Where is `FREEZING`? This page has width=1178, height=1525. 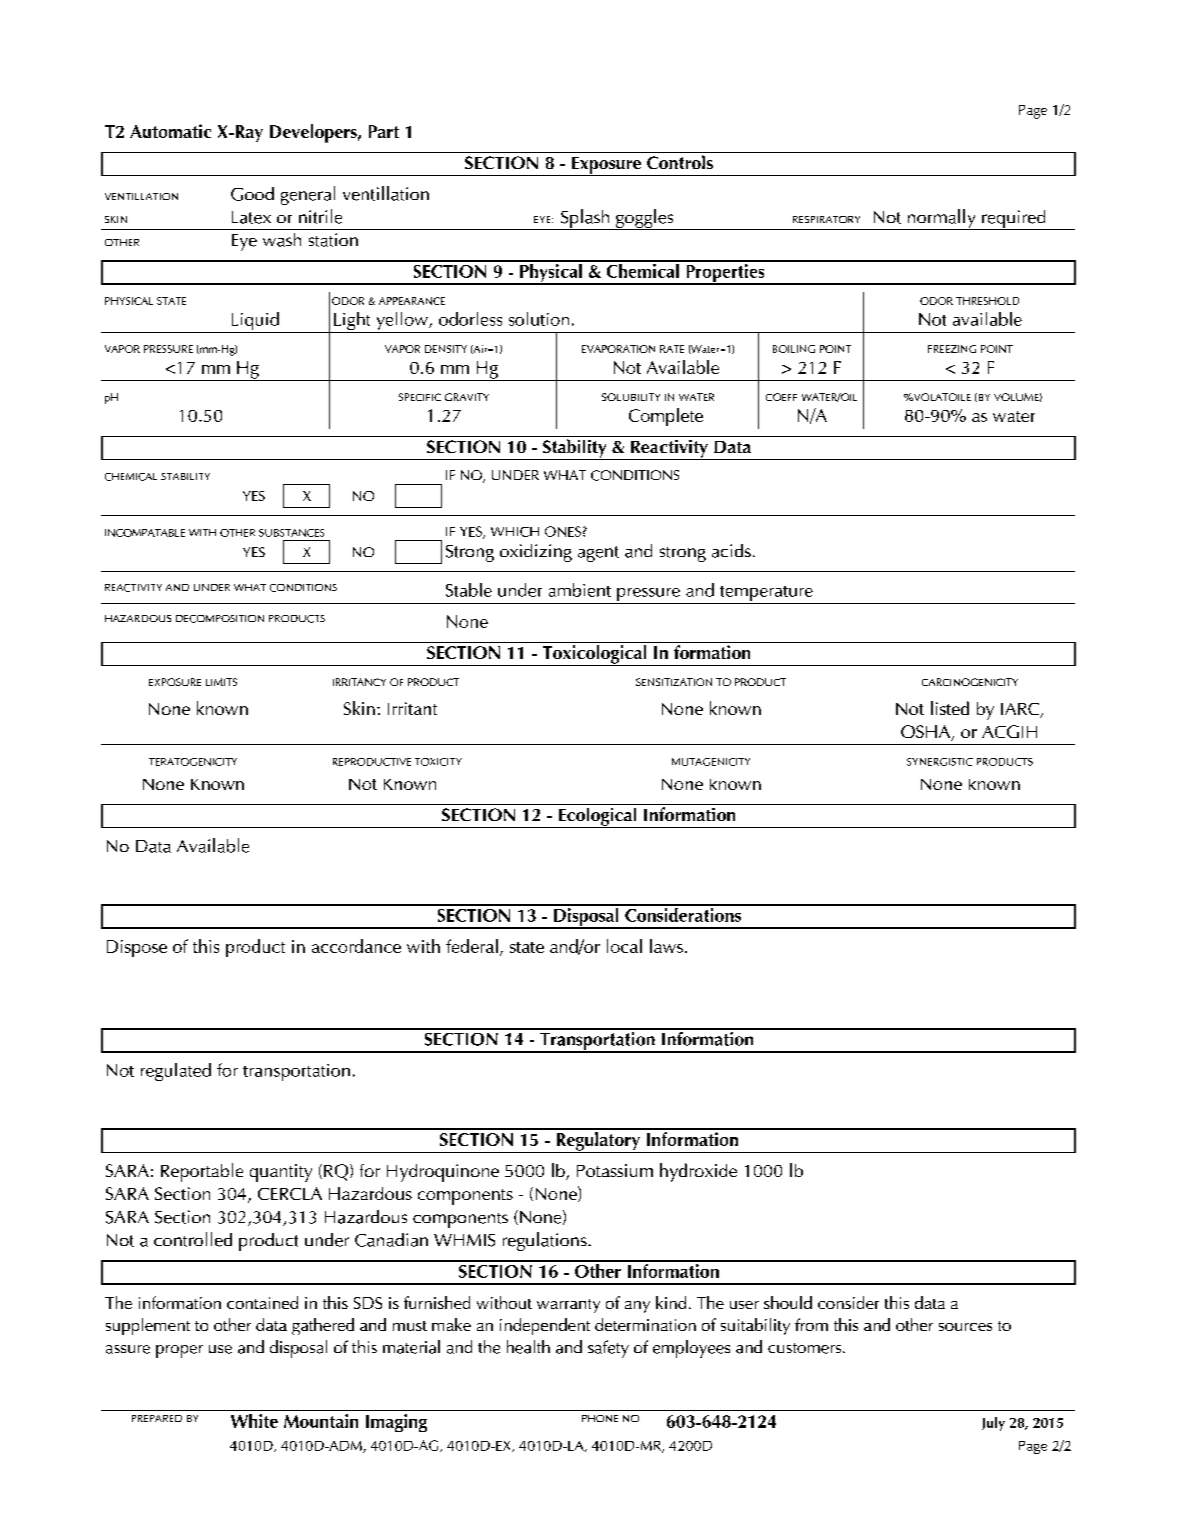 FREEZING is located at coordinates (952, 349).
